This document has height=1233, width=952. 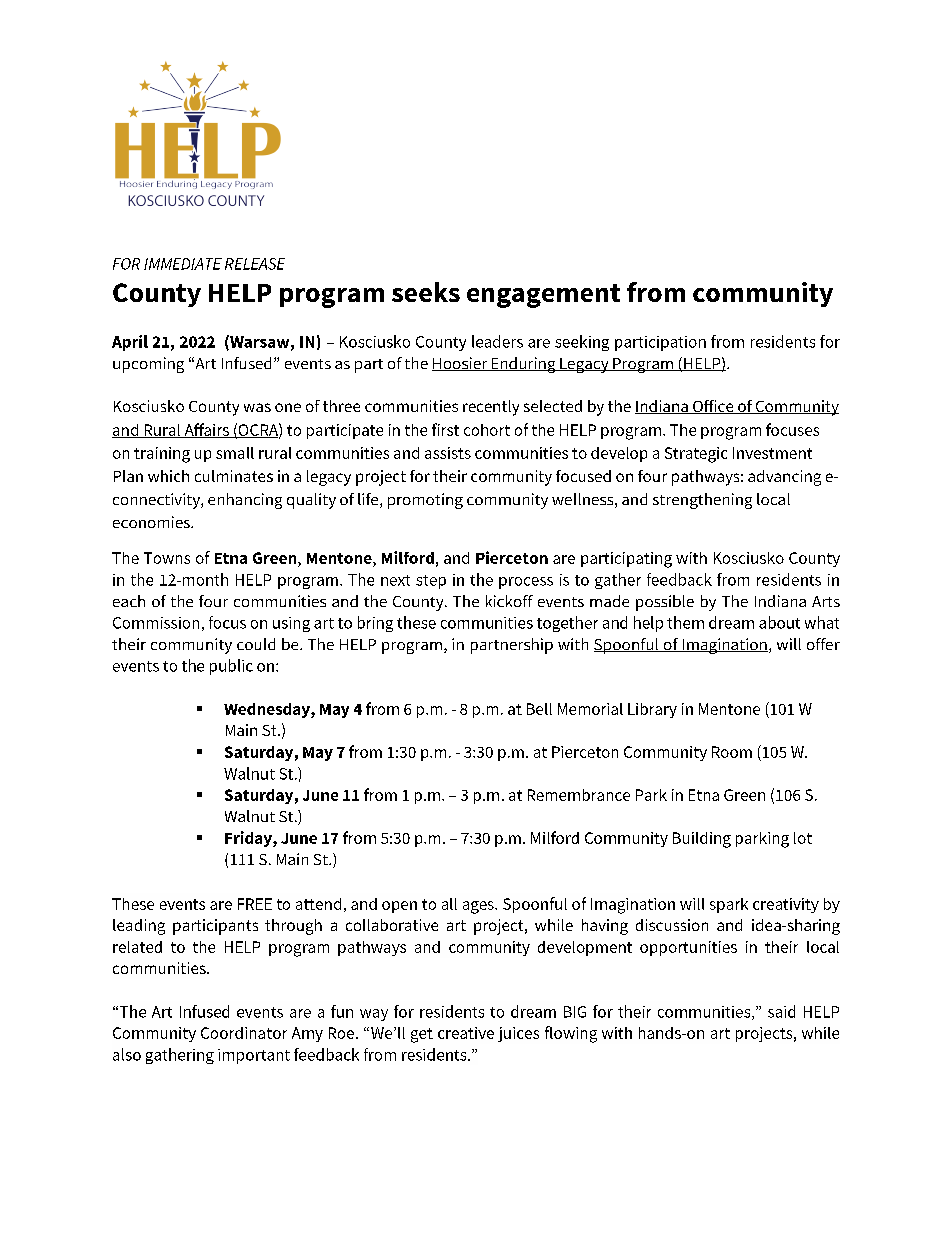 What do you see at coordinates (167, 558) in the document?
I see `Towns` at bounding box center [167, 558].
